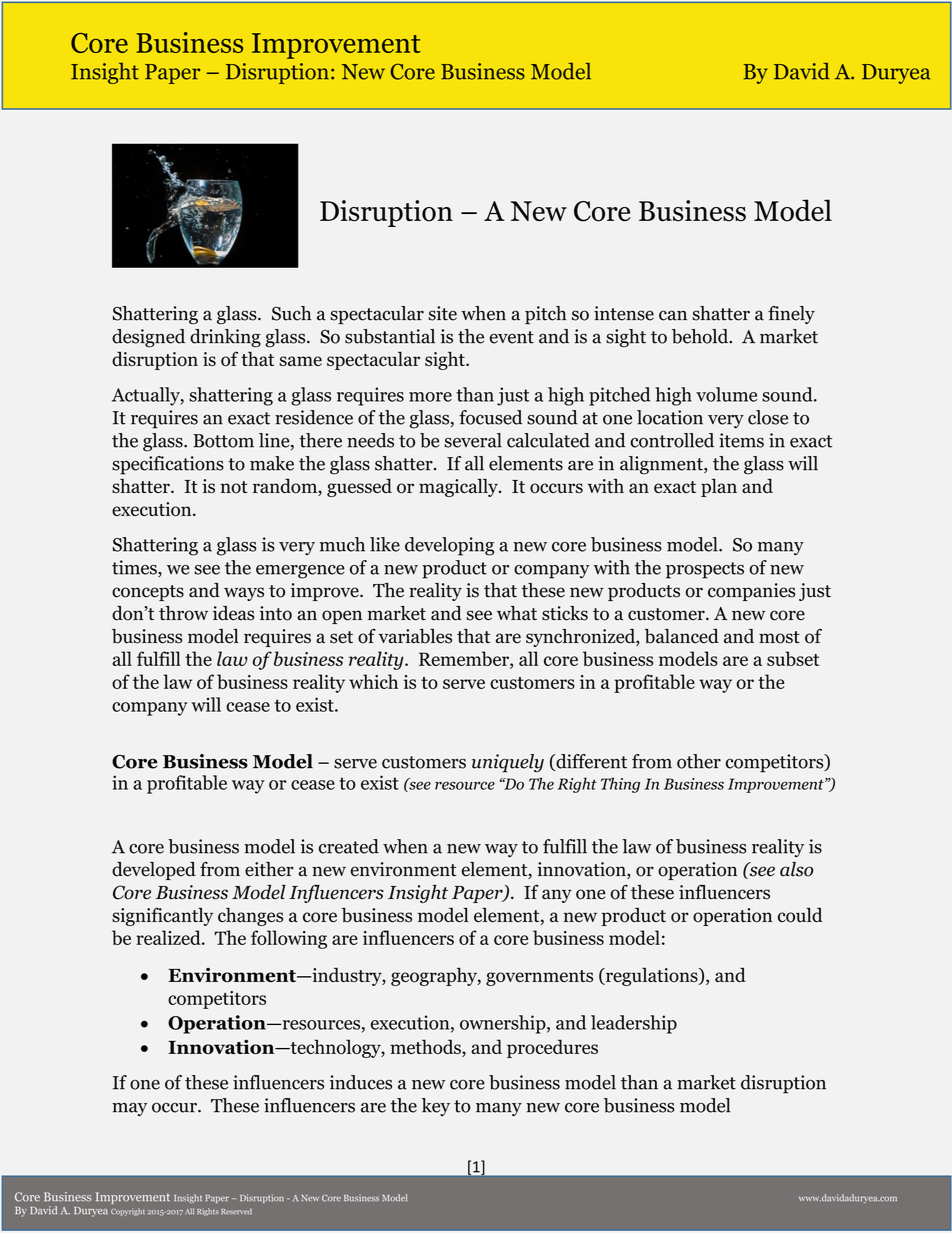 This image has height=1233, width=952. What do you see at coordinates (634, 1024) in the image?
I see `leadership` at bounding box center [634, 1024].
